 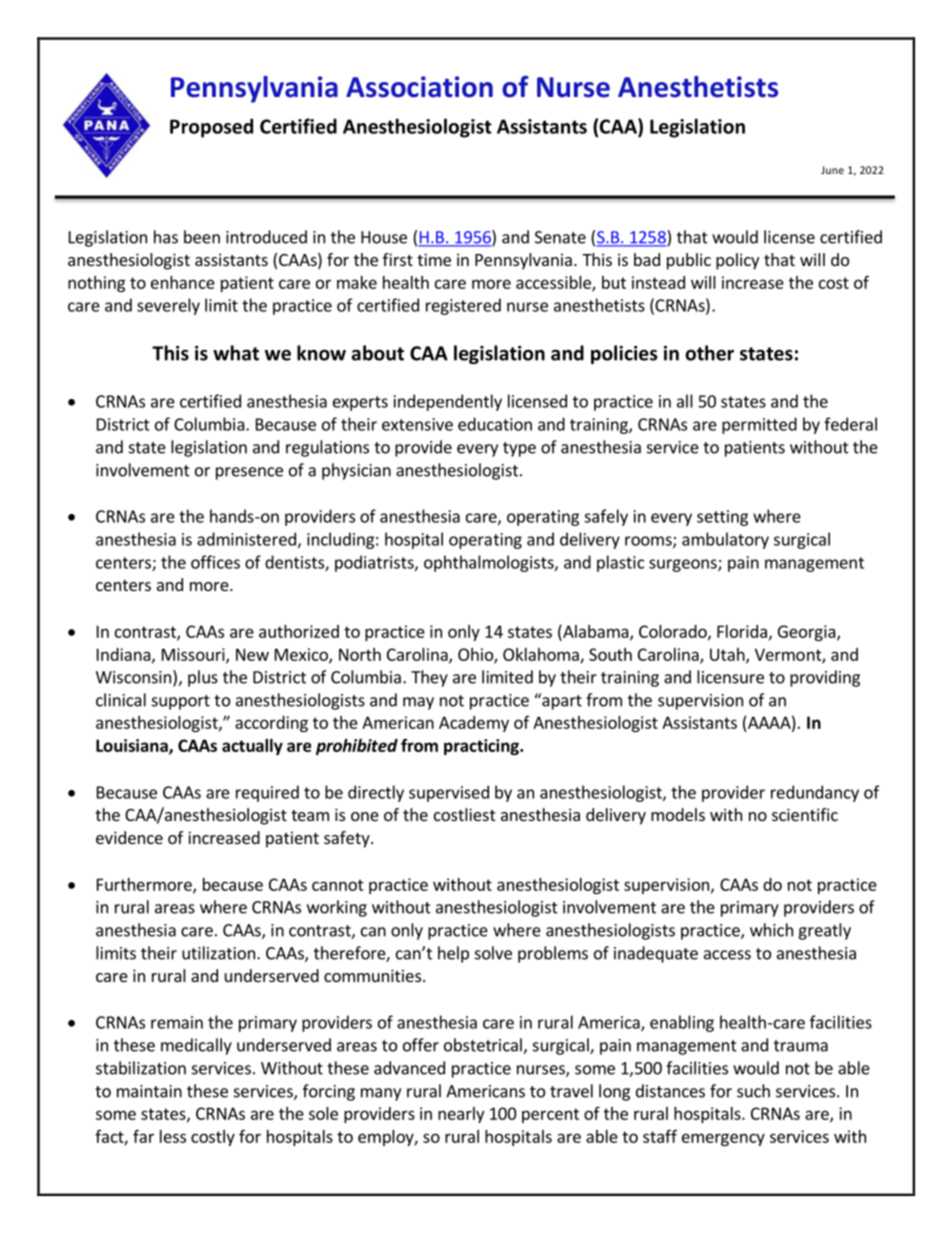 I want to click on supervised, so click(x=449, y=793).
